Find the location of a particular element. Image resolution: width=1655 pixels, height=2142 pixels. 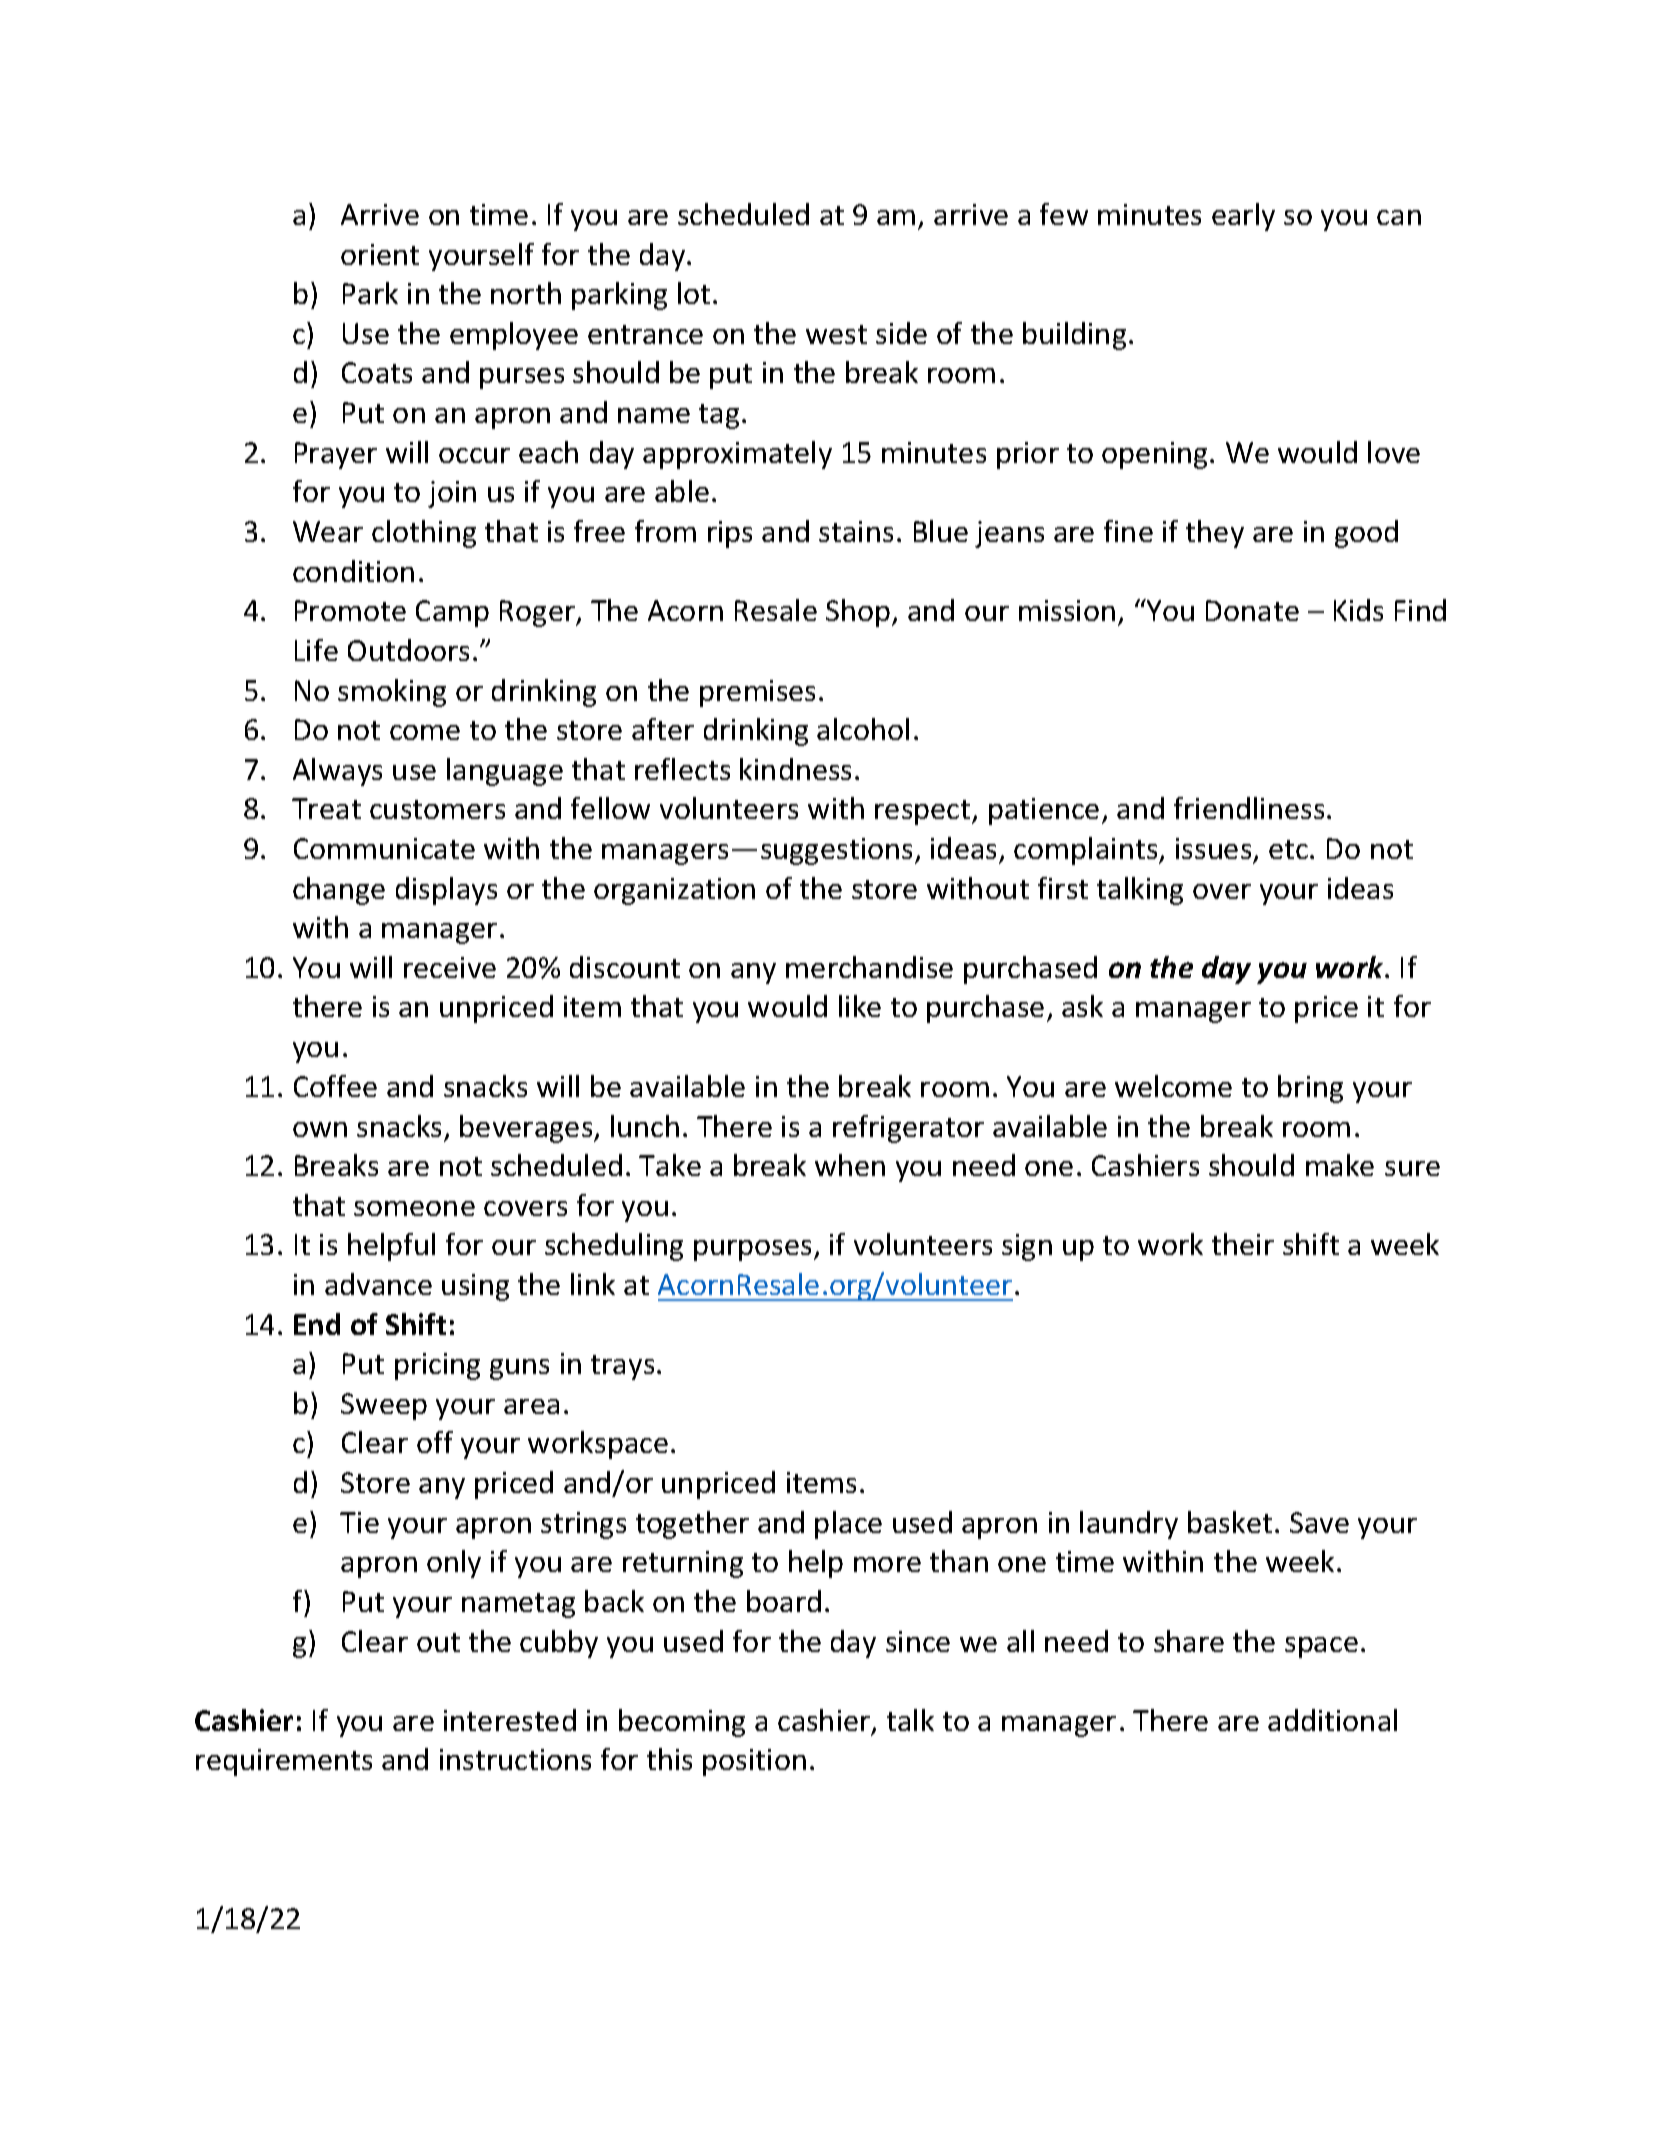

orient is located at coordinates (380, 254).
